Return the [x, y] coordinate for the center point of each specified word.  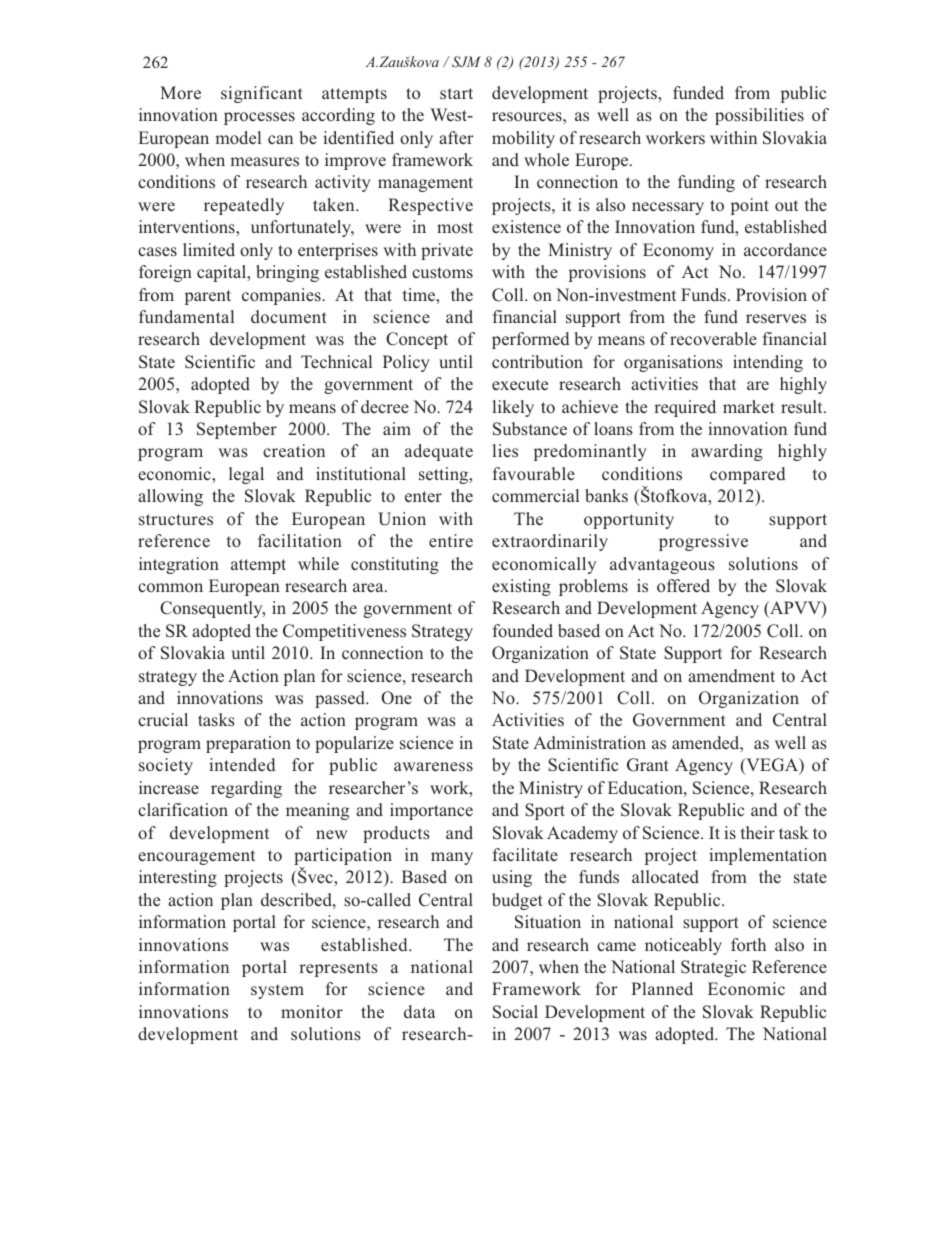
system [277, 991]
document [289, 316]
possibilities [759, 116]
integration [179, 565]
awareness [433, 766]
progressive [703, 542]
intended [242, 764]
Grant [648, 765]
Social [515, 1012]
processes [259, 118]
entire [451, 540]
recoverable [713, 339]
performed [531, 340]
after [456, 137]
